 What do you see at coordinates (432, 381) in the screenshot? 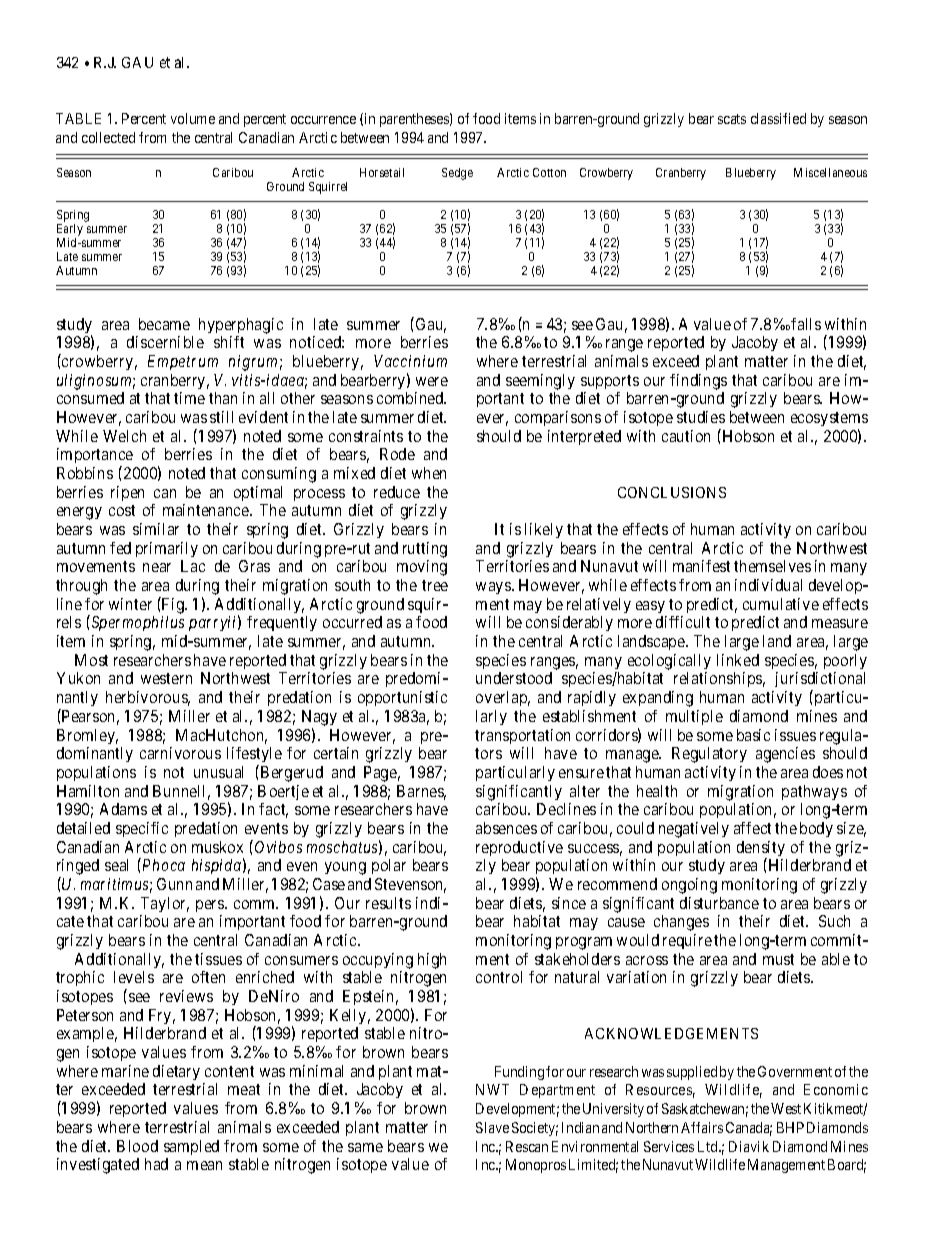
I see `were` at bounding box center [432, 381].
